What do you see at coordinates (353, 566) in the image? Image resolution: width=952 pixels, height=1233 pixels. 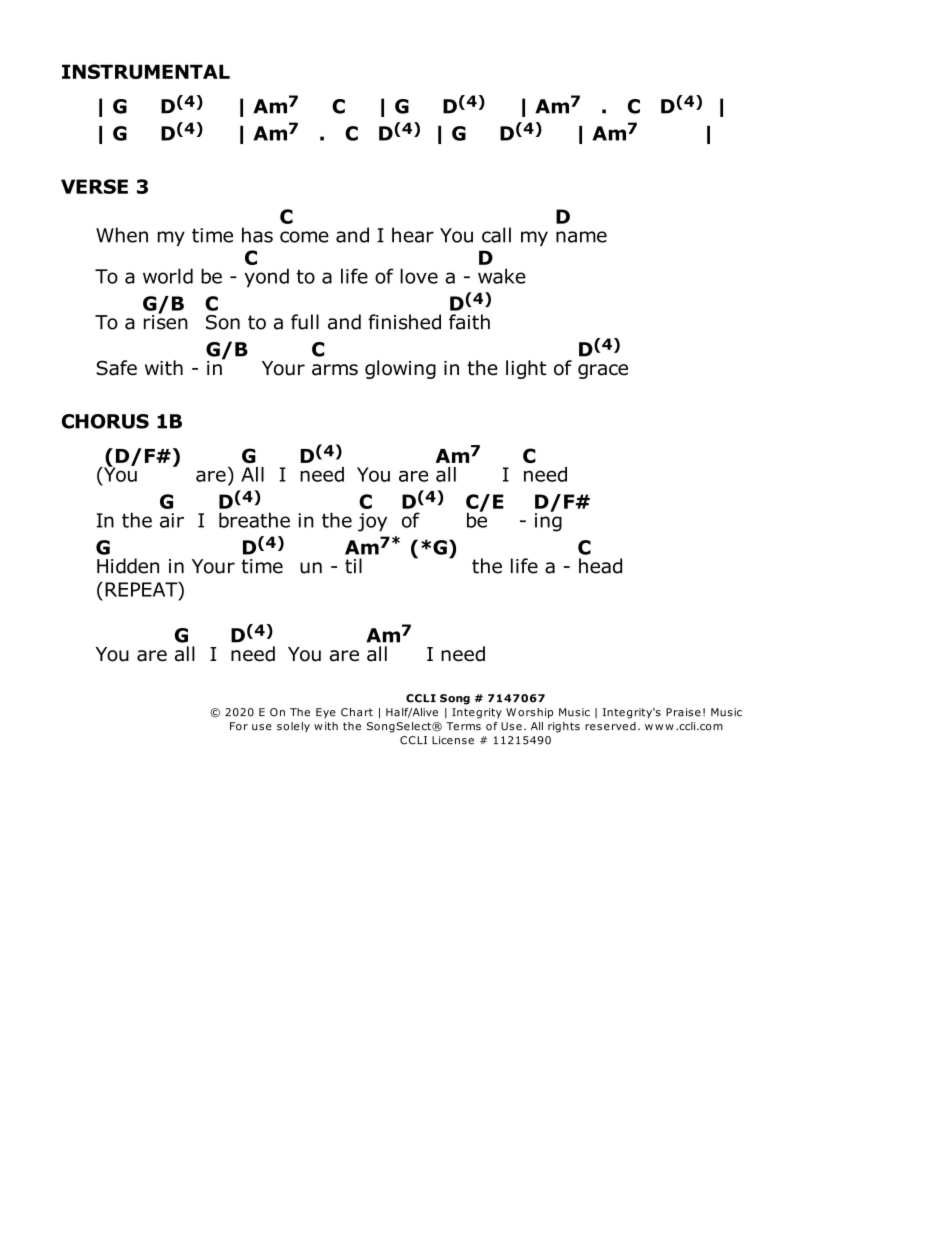 I see `til` at bounding box center [353, 566].
